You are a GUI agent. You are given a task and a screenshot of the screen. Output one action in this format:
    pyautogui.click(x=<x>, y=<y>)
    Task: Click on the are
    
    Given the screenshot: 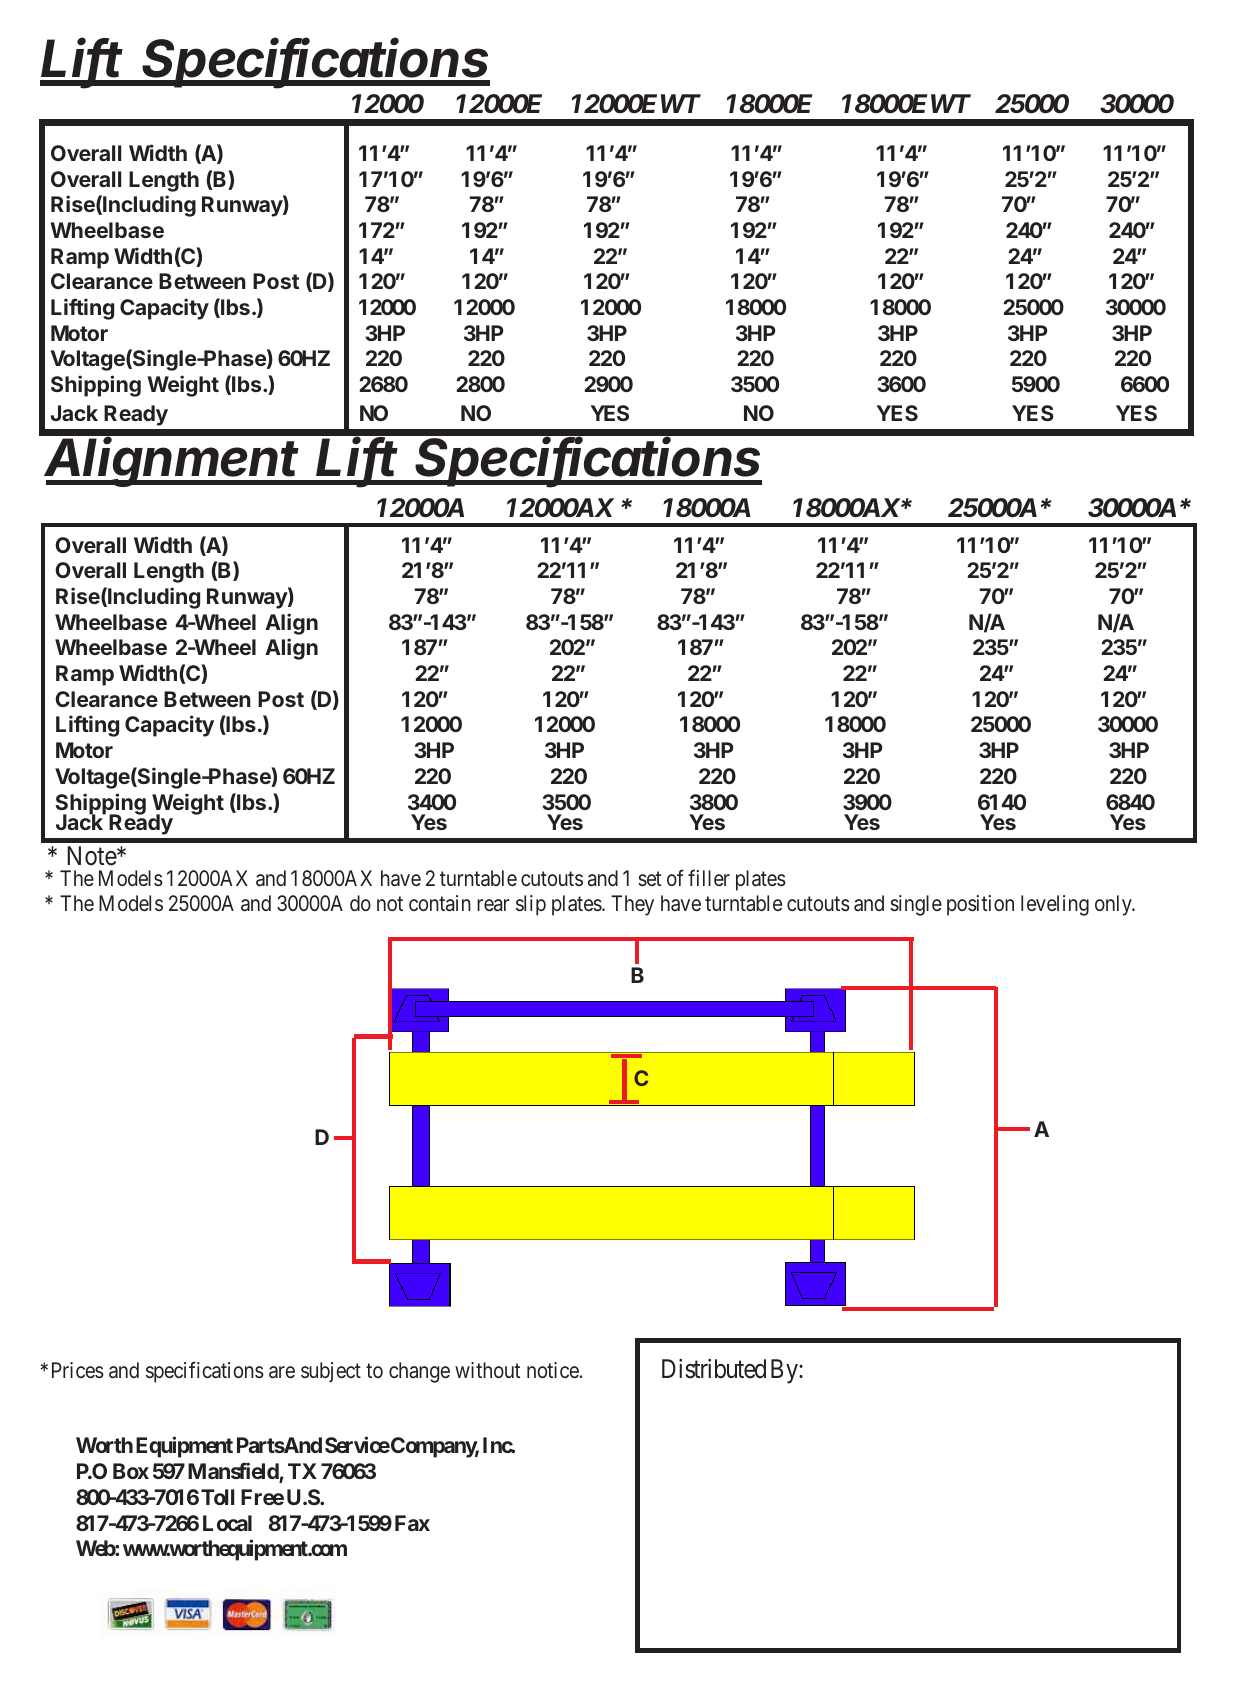 What is the action you would take?
    pyautogui.click(x=282, y=1372)
